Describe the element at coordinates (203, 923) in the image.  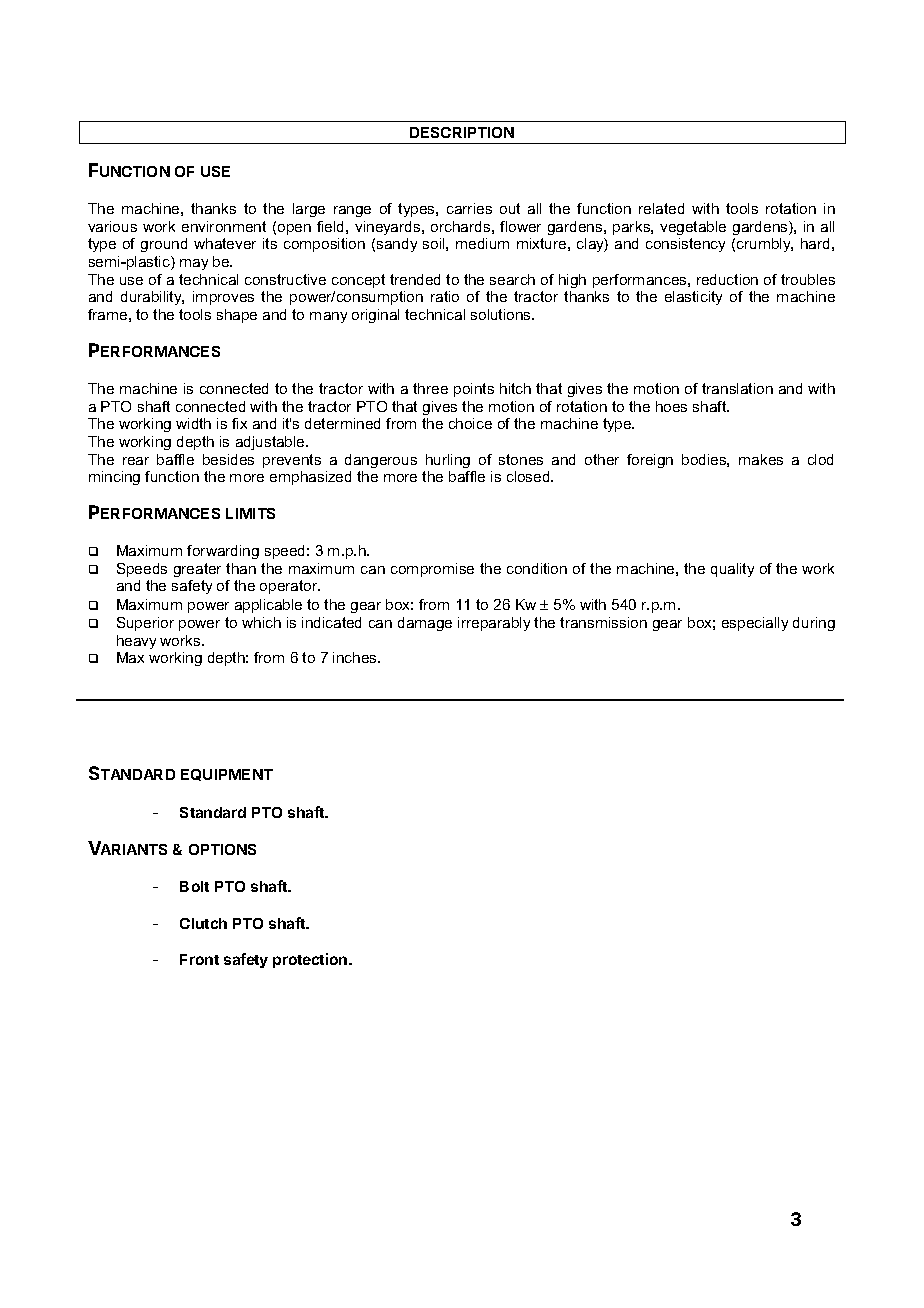
I see `Clutch` at that location.
